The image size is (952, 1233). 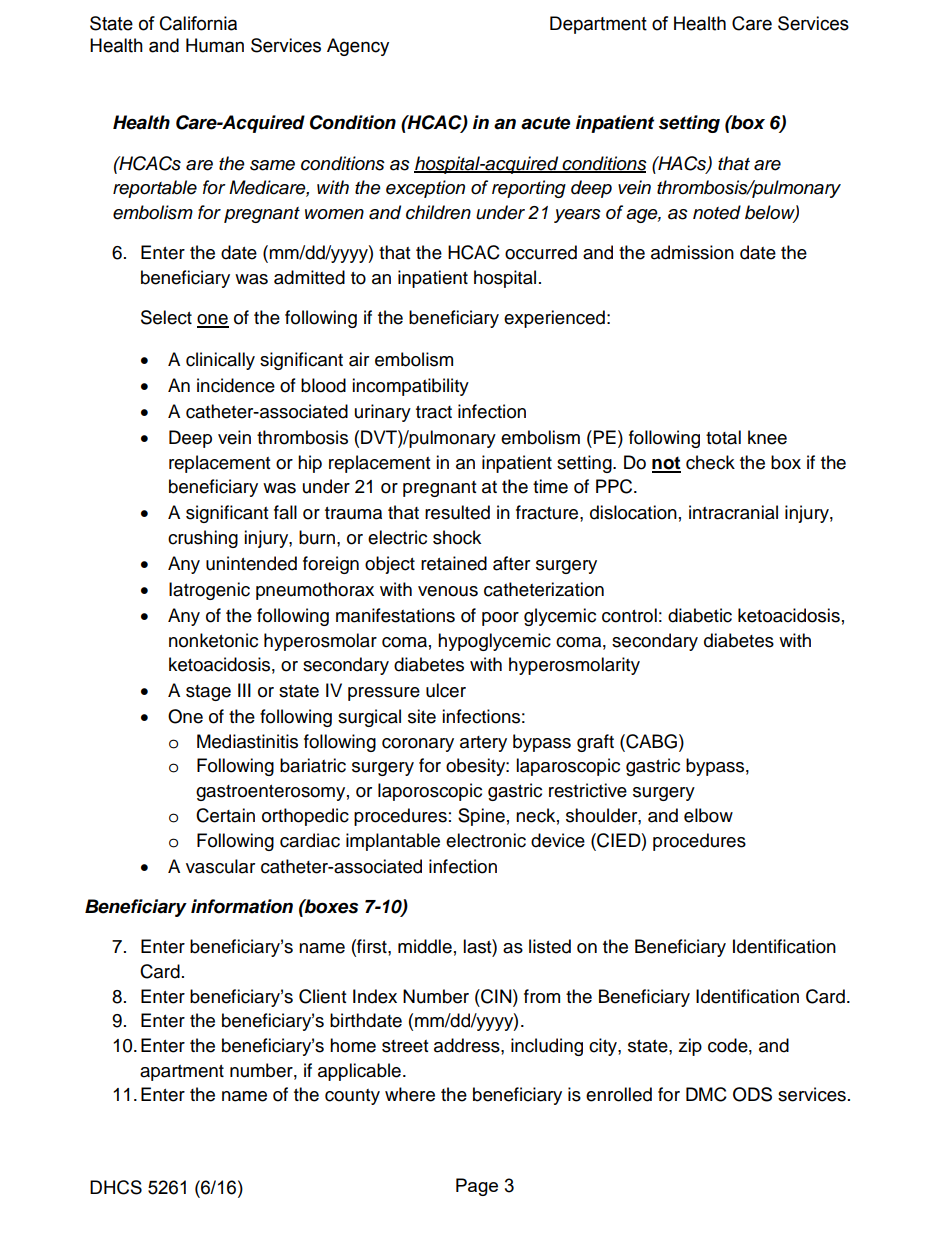 I want to click on apartment, so click(x=182, y=1073).
